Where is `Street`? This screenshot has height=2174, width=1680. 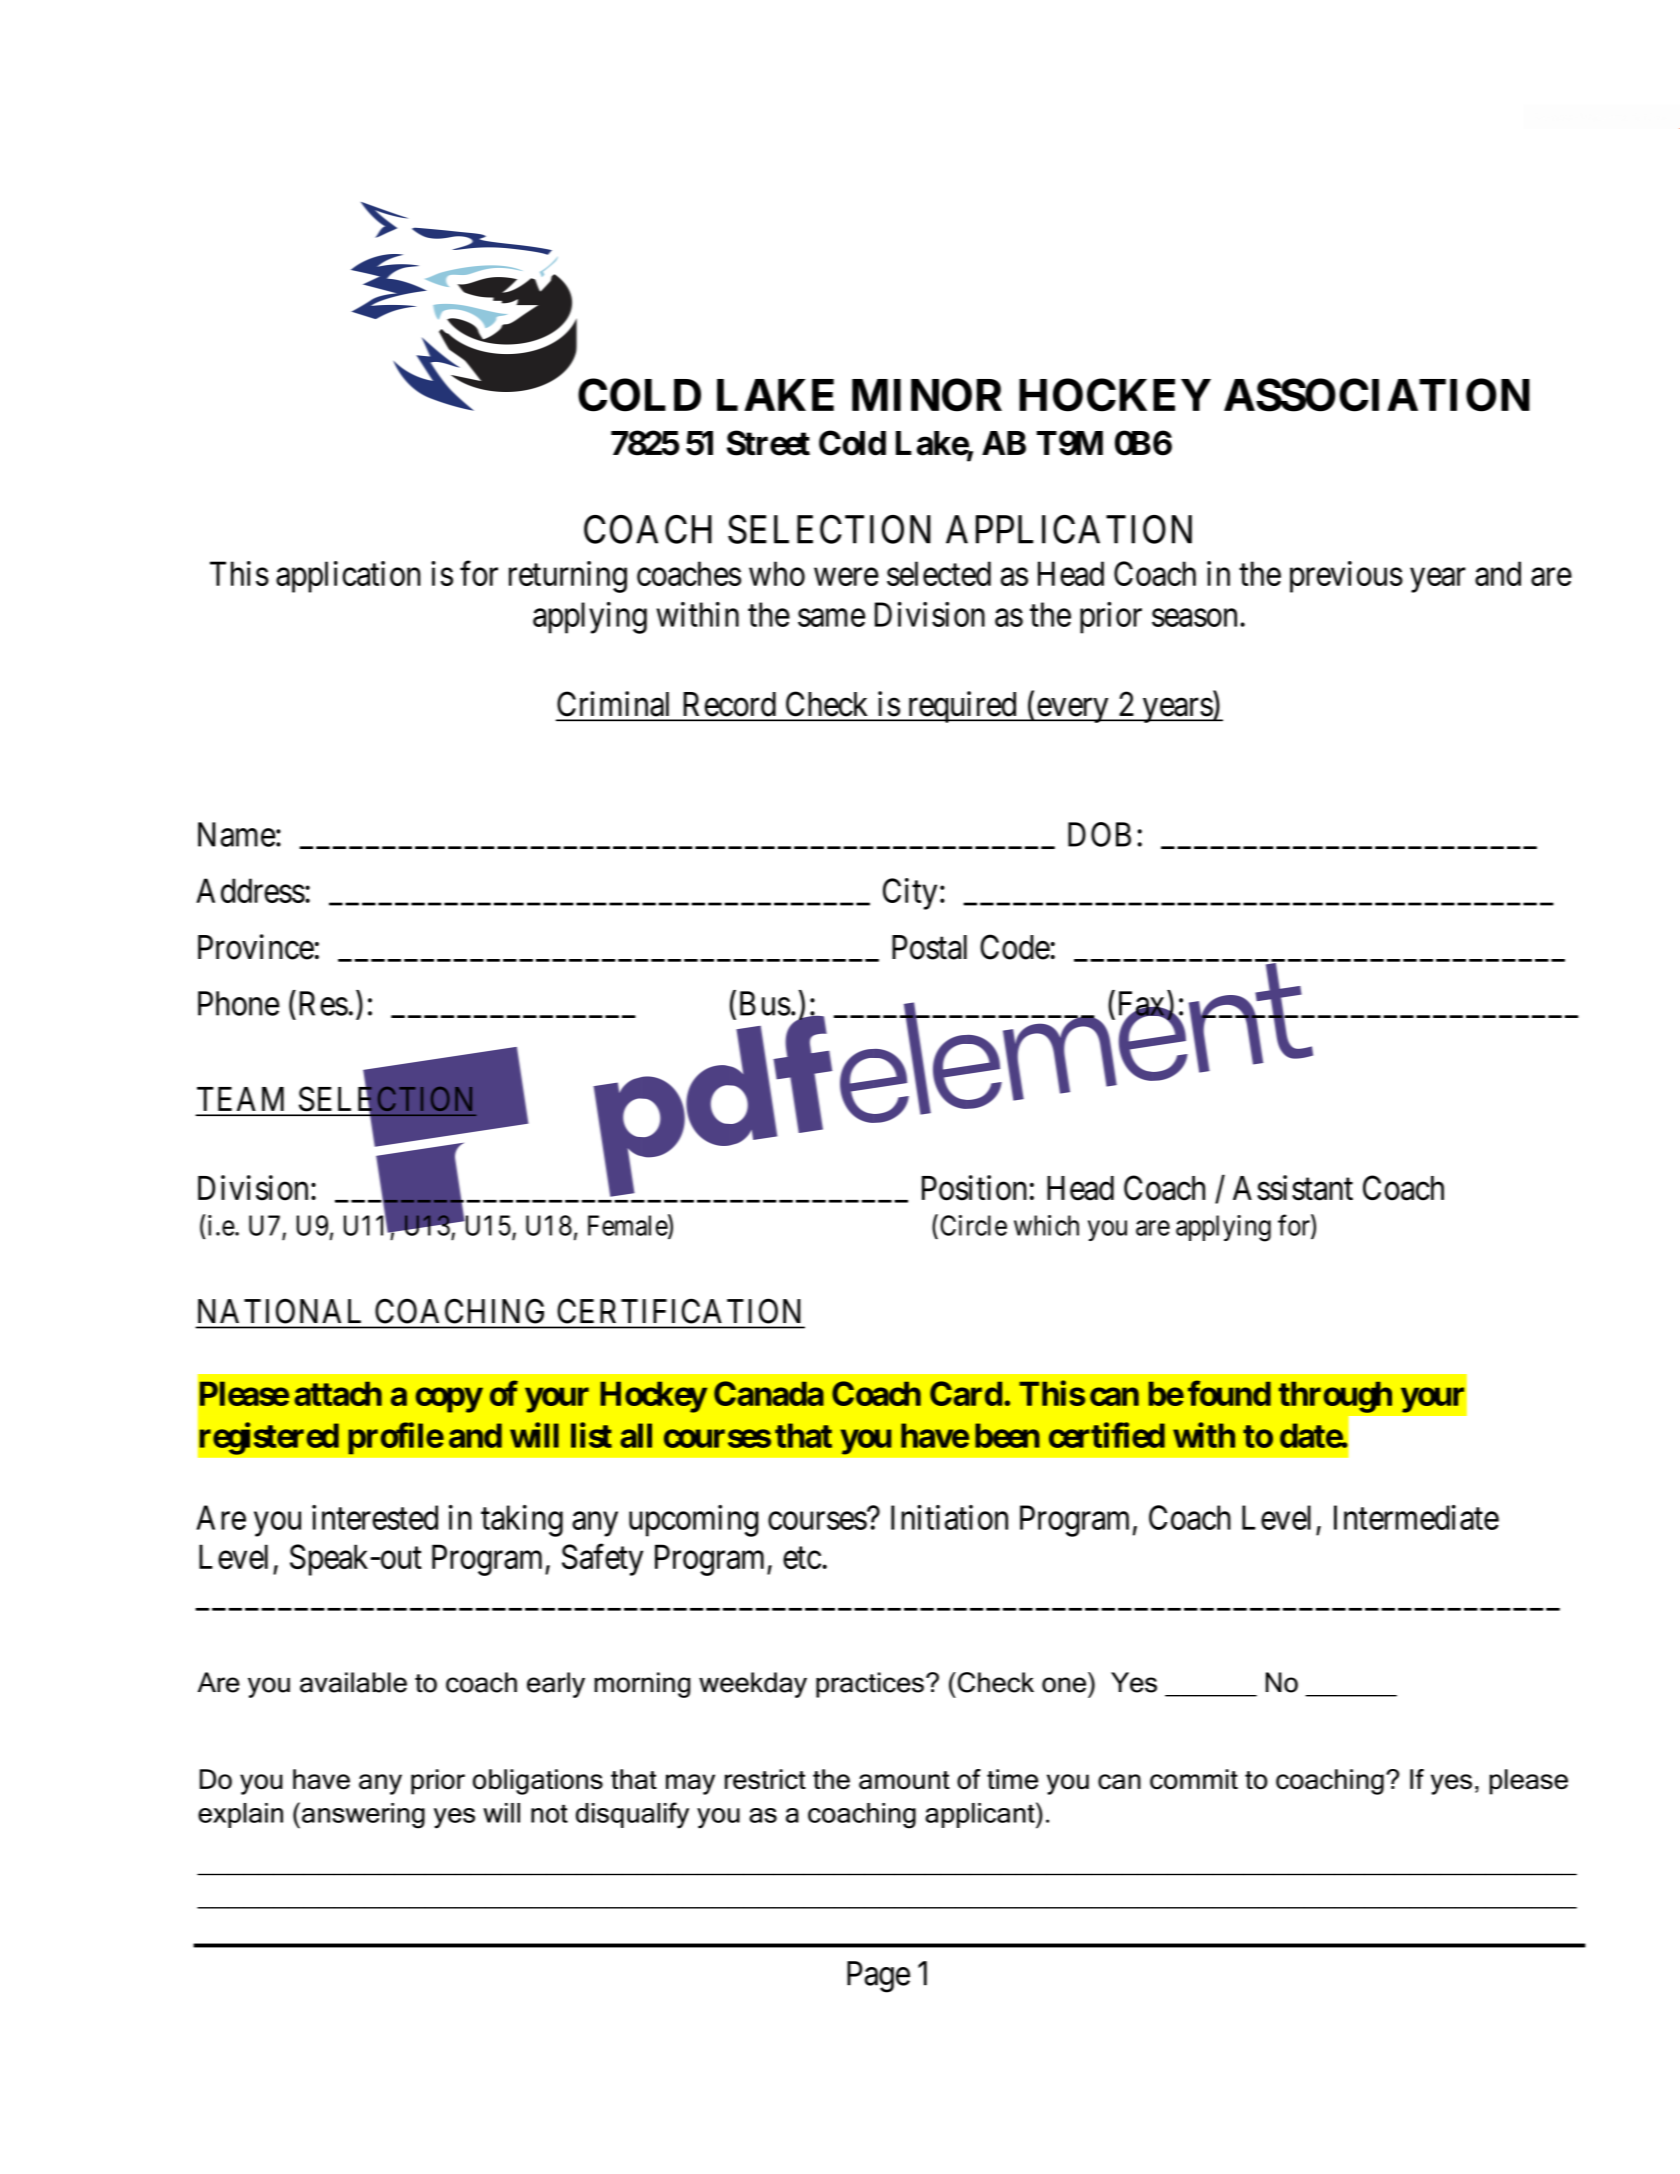
Street is located at coordinates (768, 443).
